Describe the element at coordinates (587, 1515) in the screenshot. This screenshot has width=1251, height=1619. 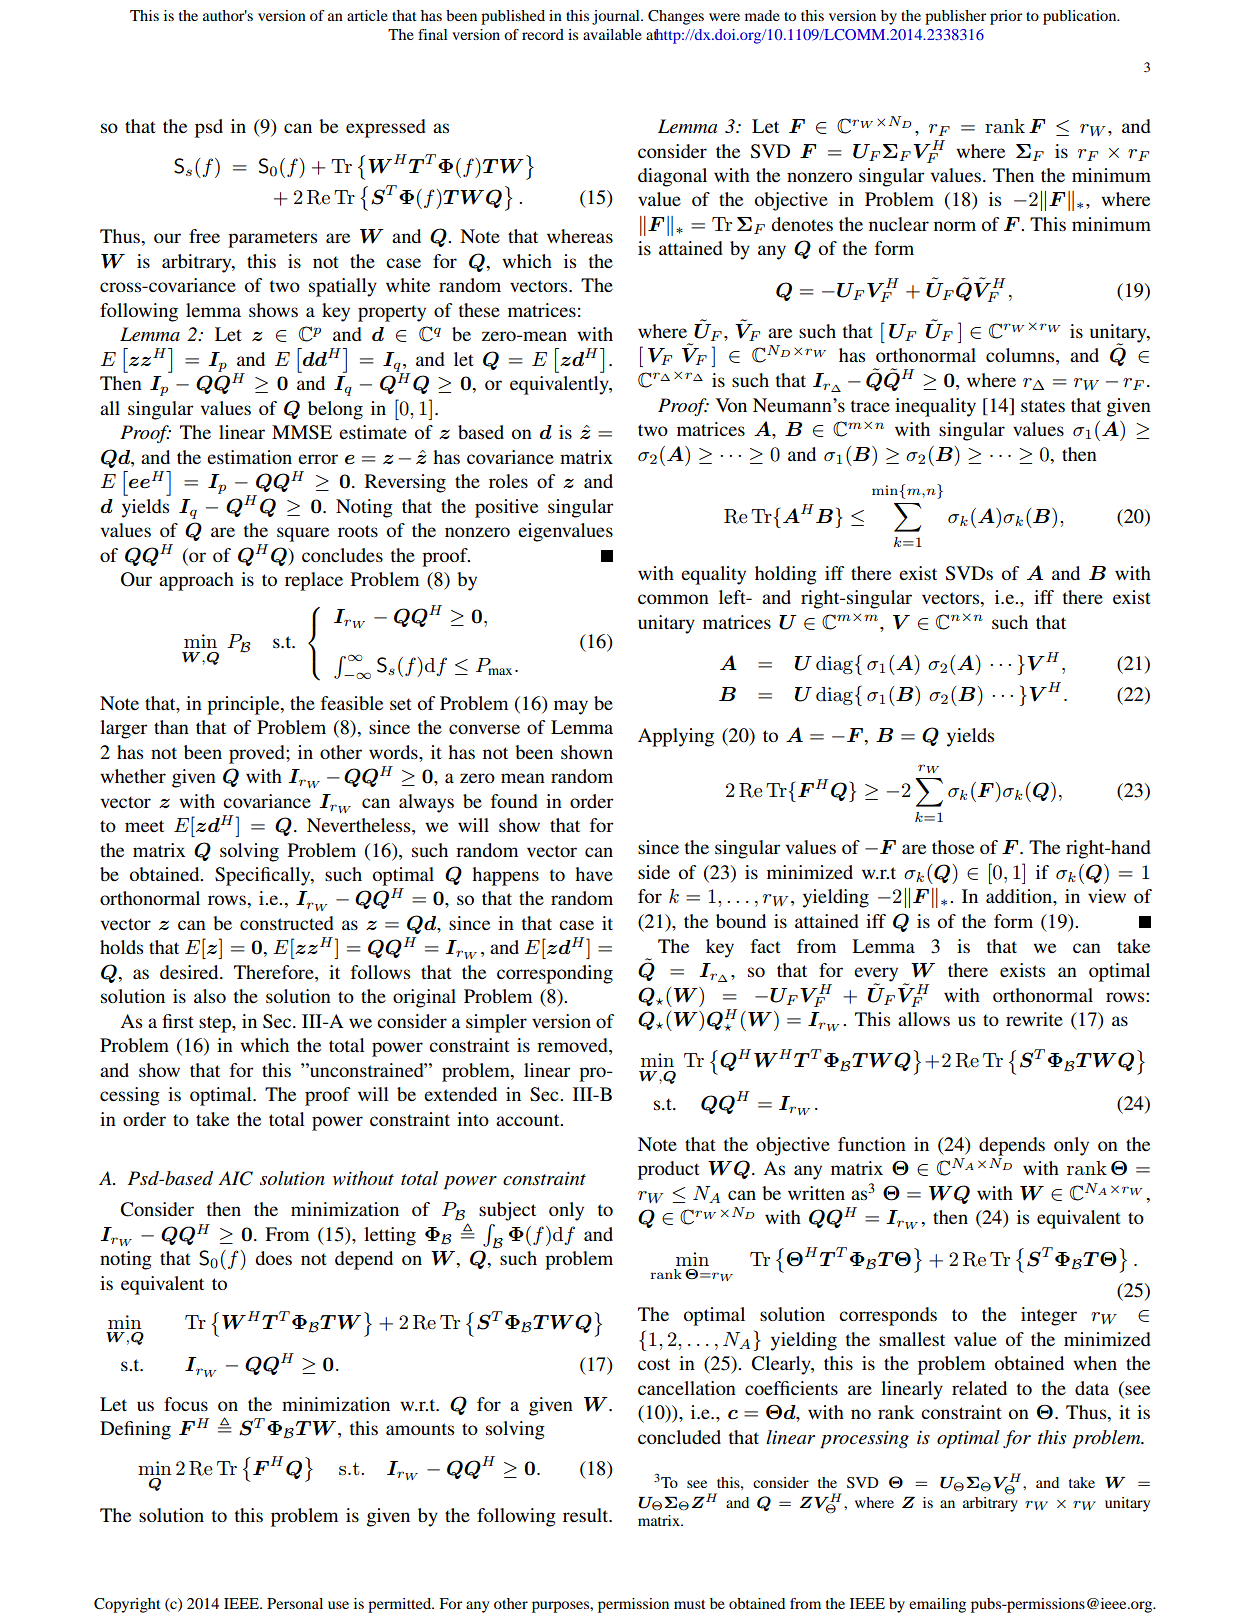
I see `result` at that location.
